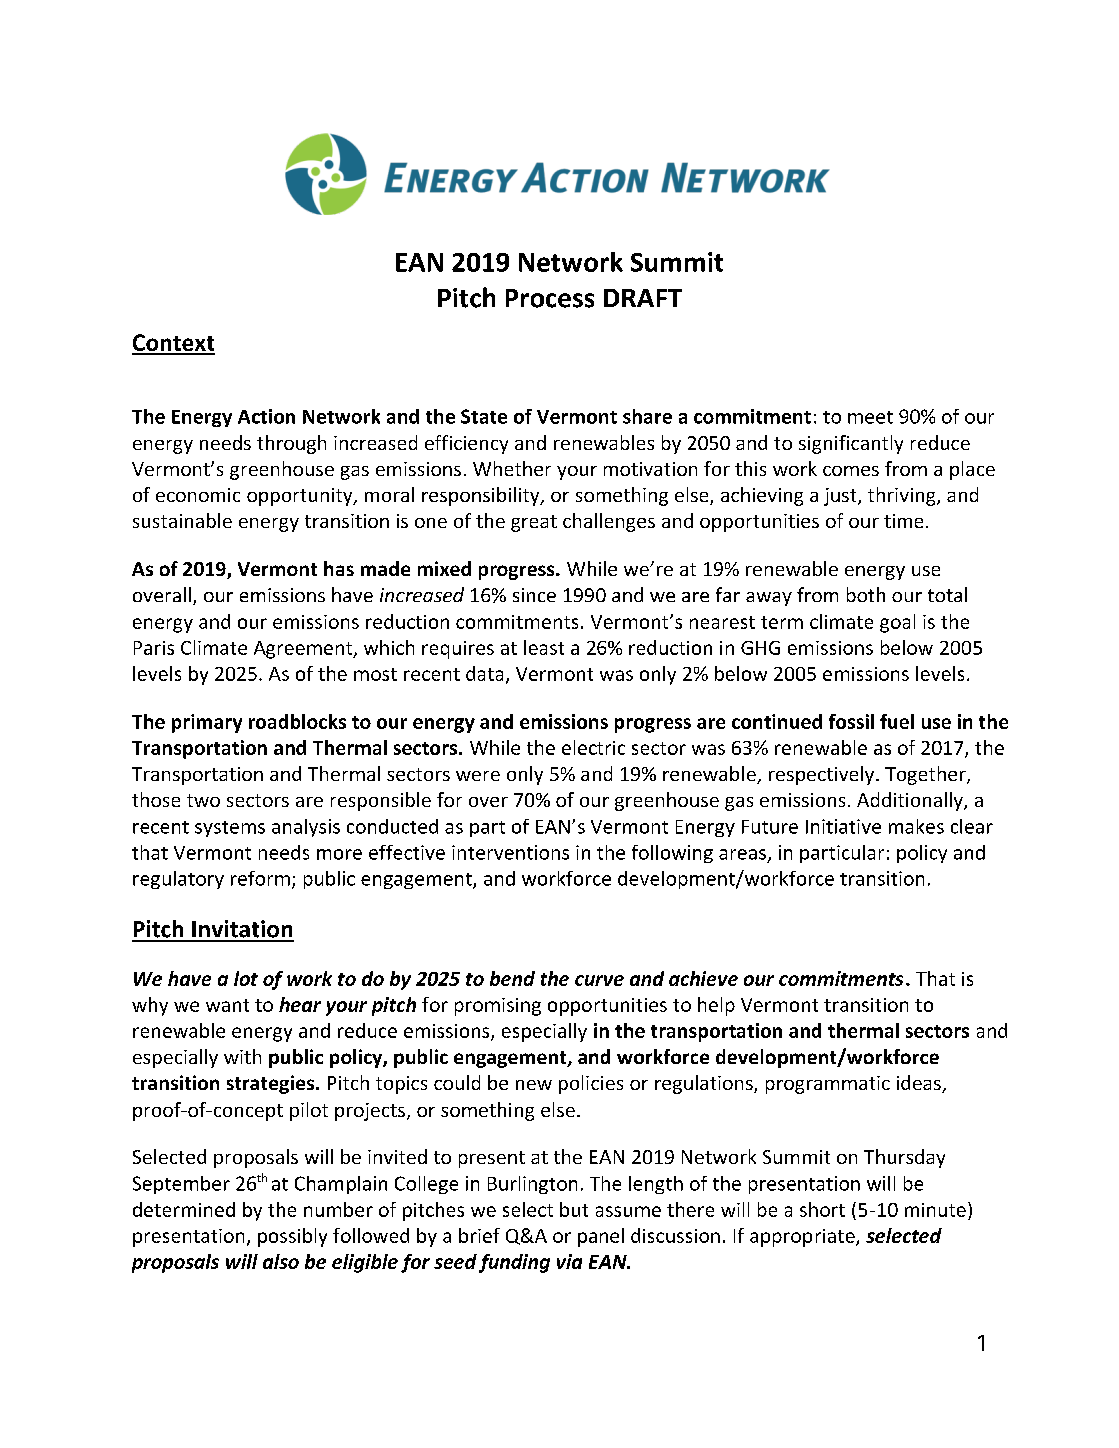 Image resolution: width=1119 pixels, height=1448 pixels. I want to click on Action, so click(266, 416).
